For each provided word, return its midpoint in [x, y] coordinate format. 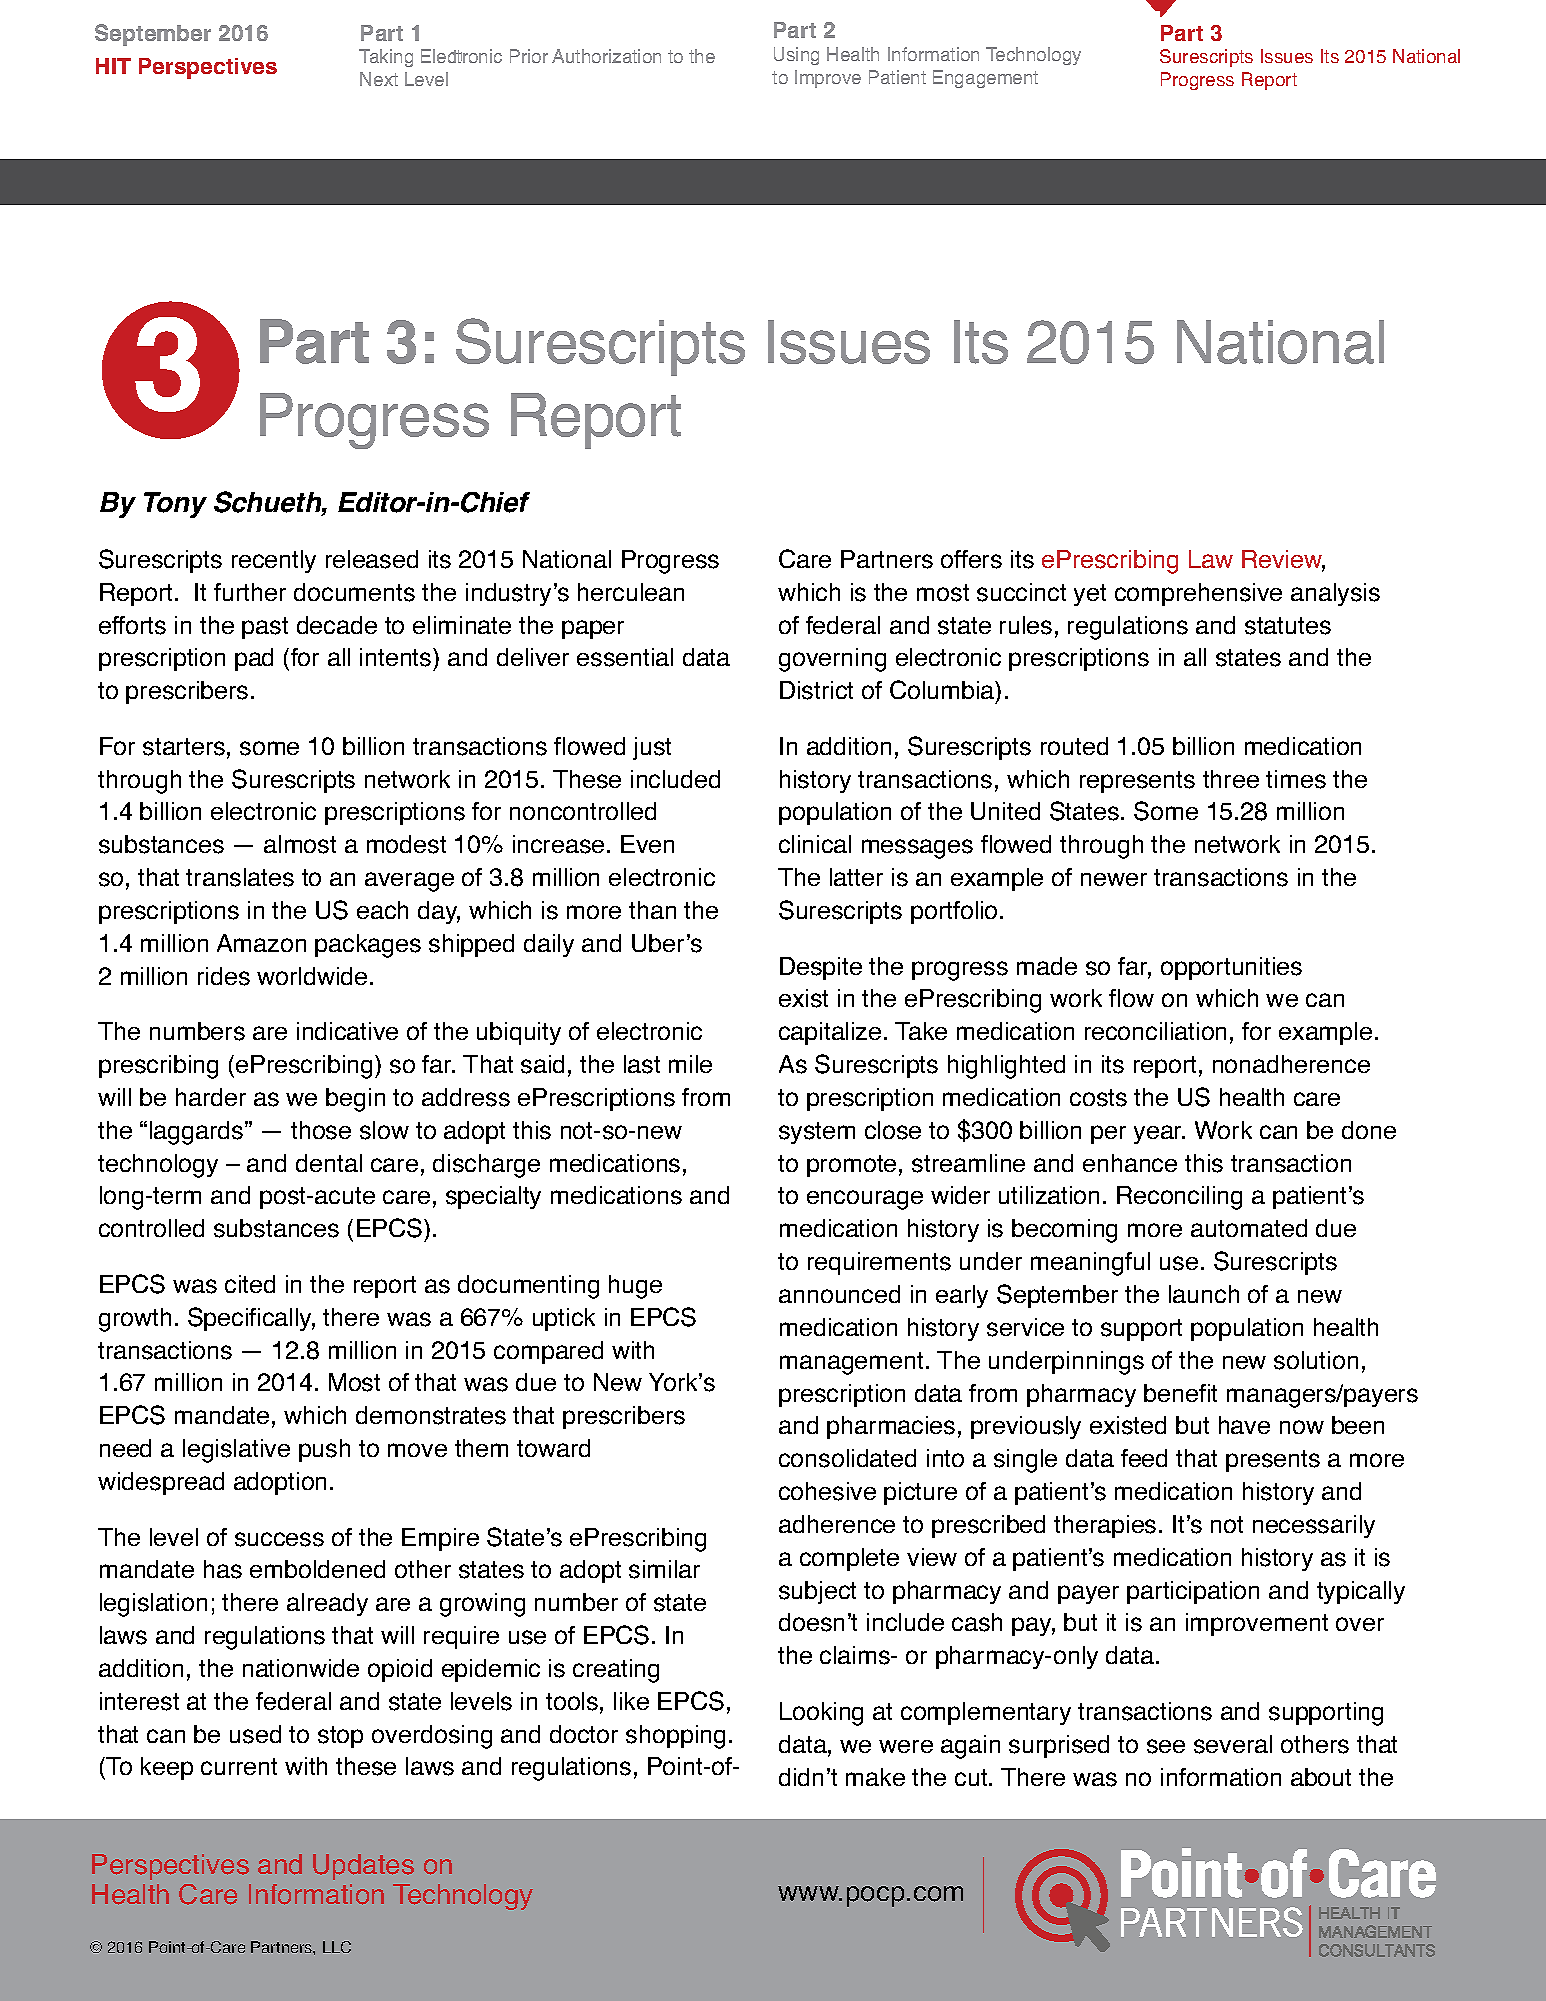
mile [690, 1064]
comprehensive [1198, 594]
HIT [113, 66]
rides [224, 976]
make [875, 1777]
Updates [363, 1867]
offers [971, 559]
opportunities [1231, 968]
